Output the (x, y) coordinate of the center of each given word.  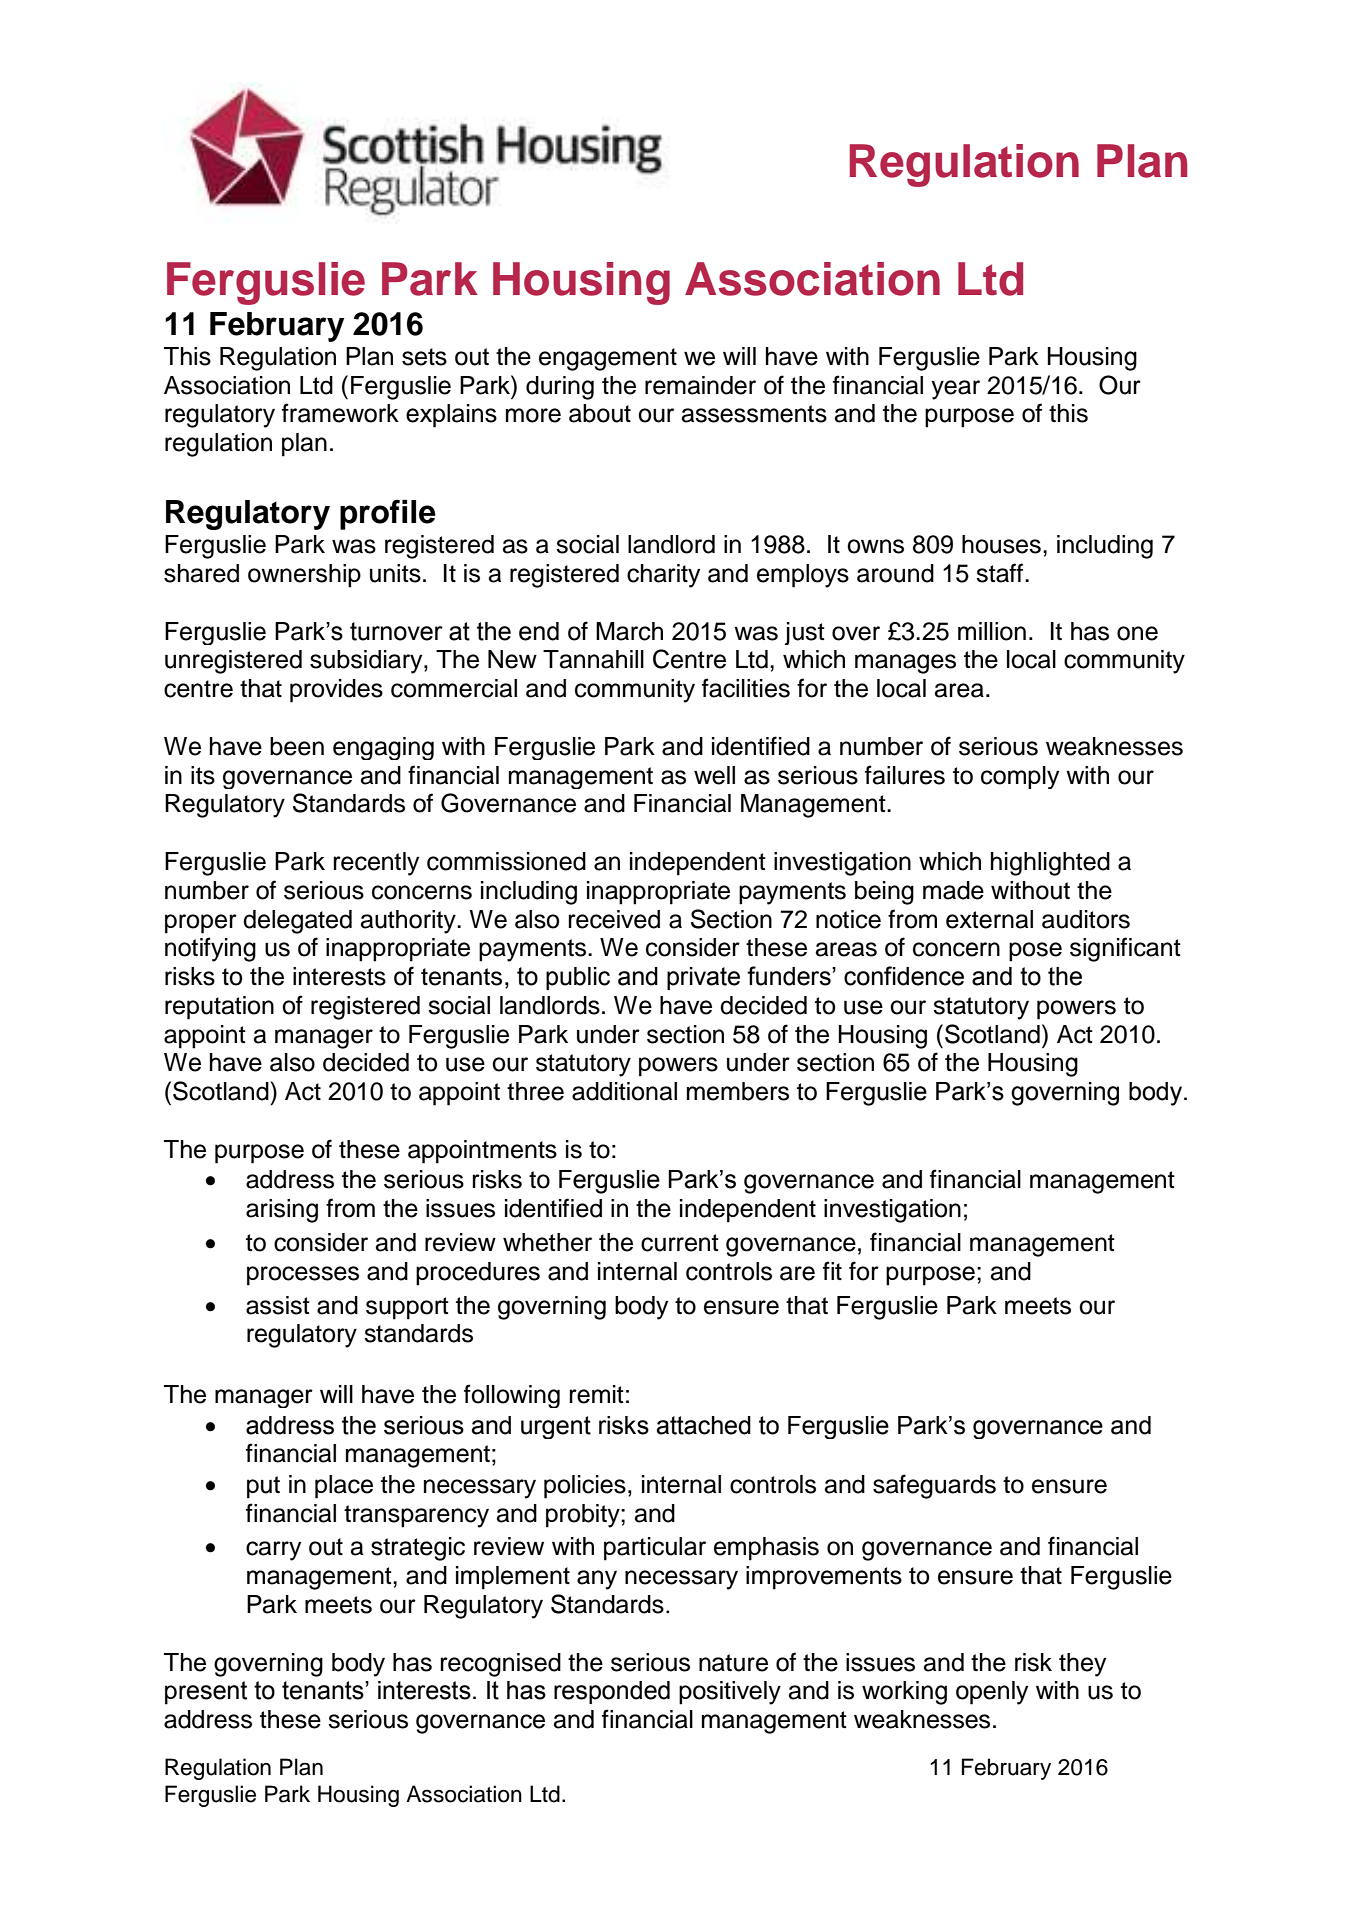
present (206, 1693)
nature (733, 1663)
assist (278, 1305)
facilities (746, 688)
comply (1020, 777)
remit (597, 1394)
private (703, 978)
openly (992, 1693)
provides (336, 691)
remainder (700, 385)
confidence (904, 976)
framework (340, 413)
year (955, 390)
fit (832, 1270)
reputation (219, 1008)
